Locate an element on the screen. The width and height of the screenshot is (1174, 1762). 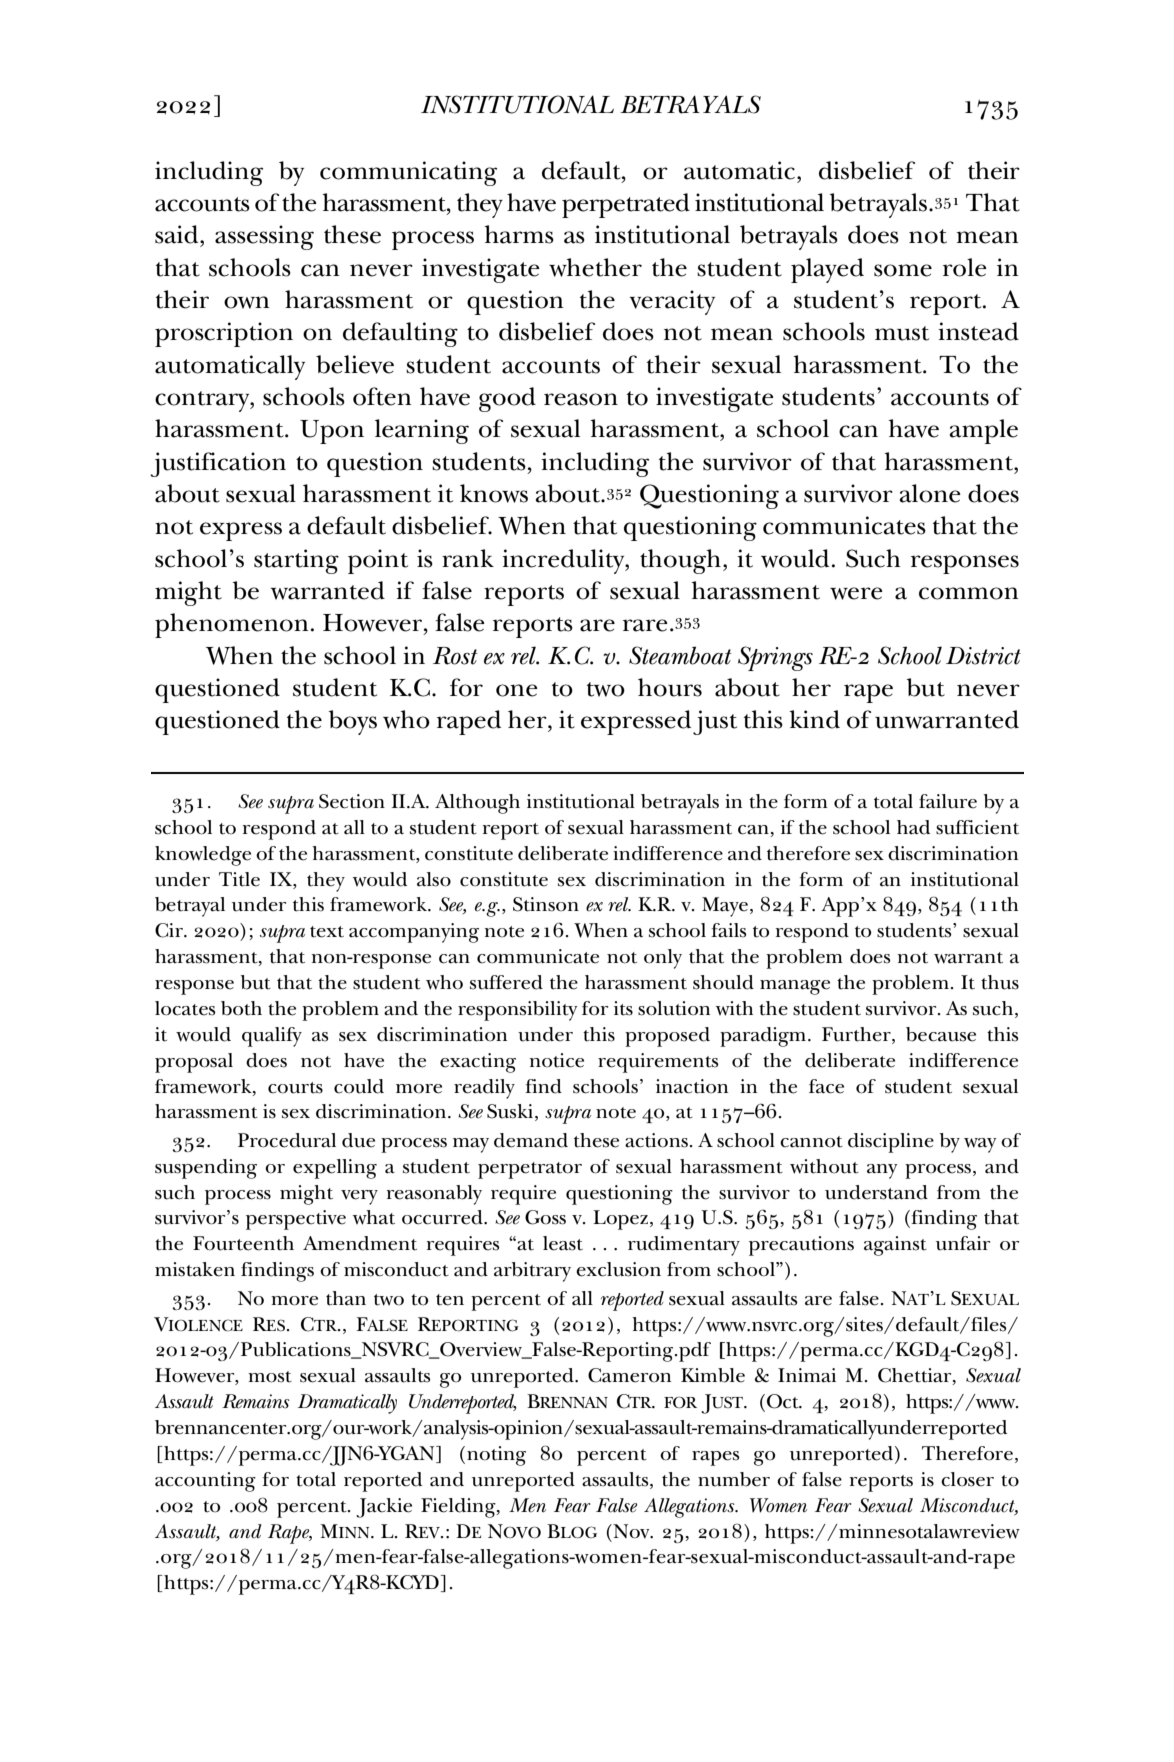
accounting is located at coordinates (205, 1482).
